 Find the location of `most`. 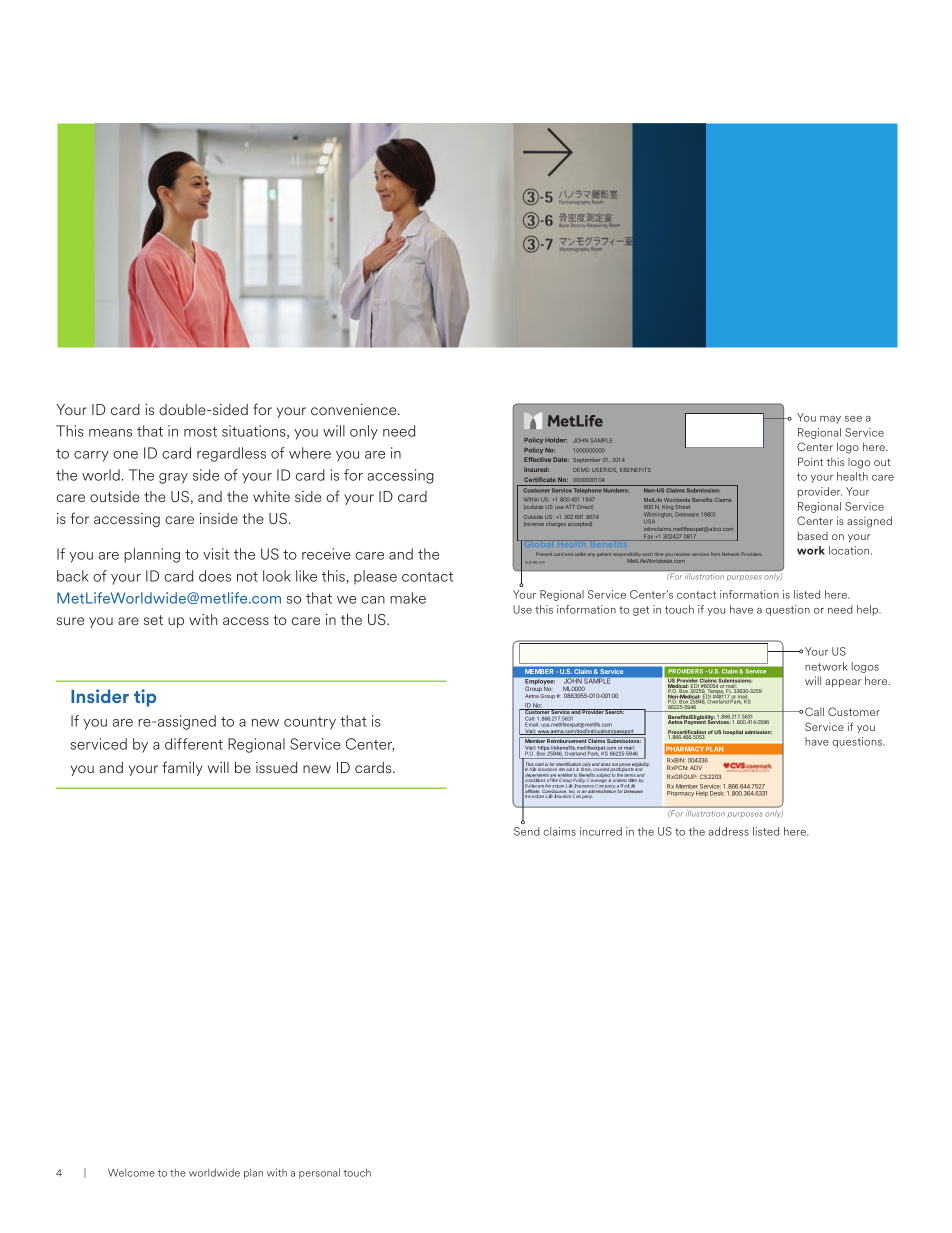

most is located at coordinates (200, 432).
